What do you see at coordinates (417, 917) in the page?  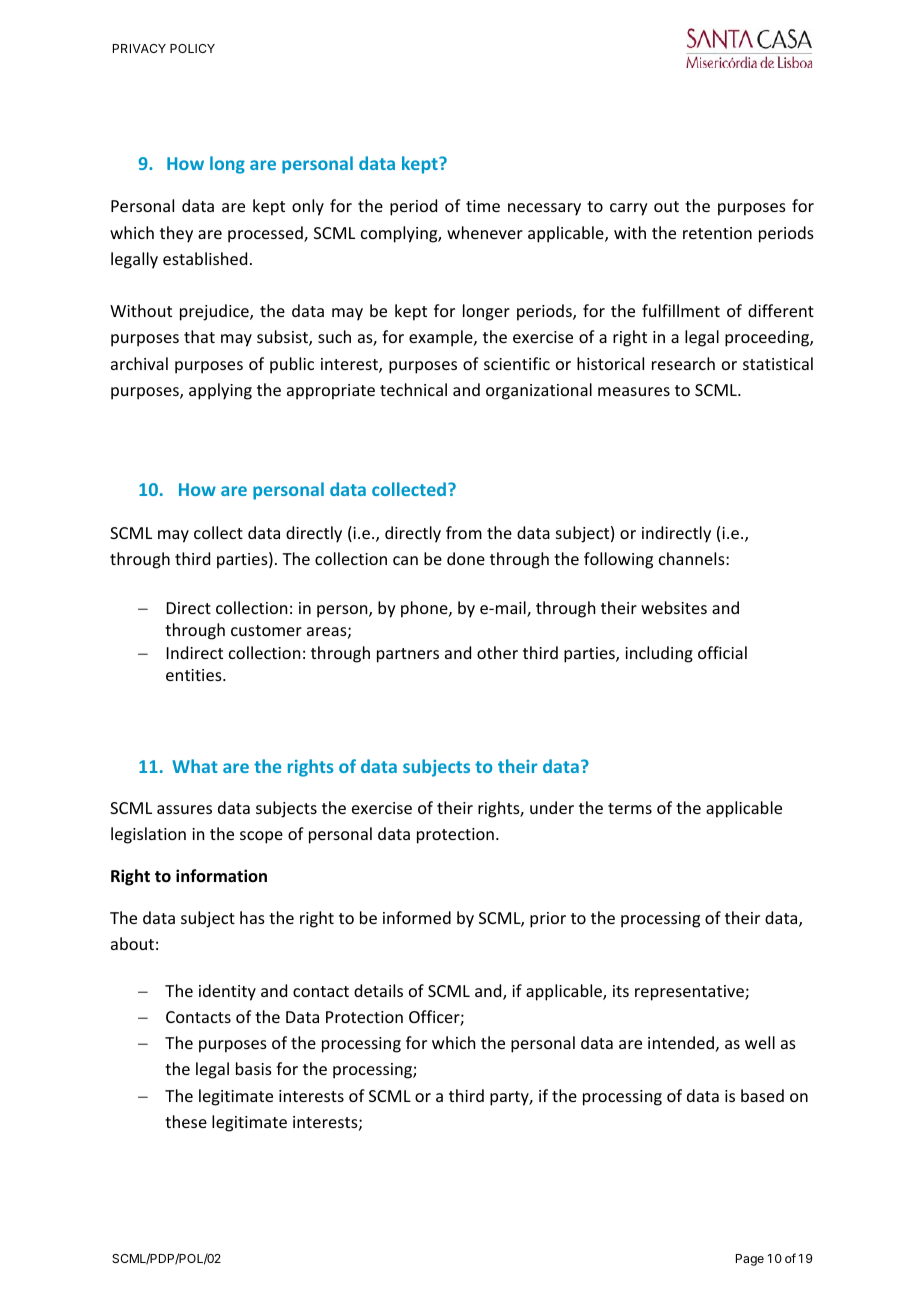 I see `informed` at bounding box center [417, 917].
